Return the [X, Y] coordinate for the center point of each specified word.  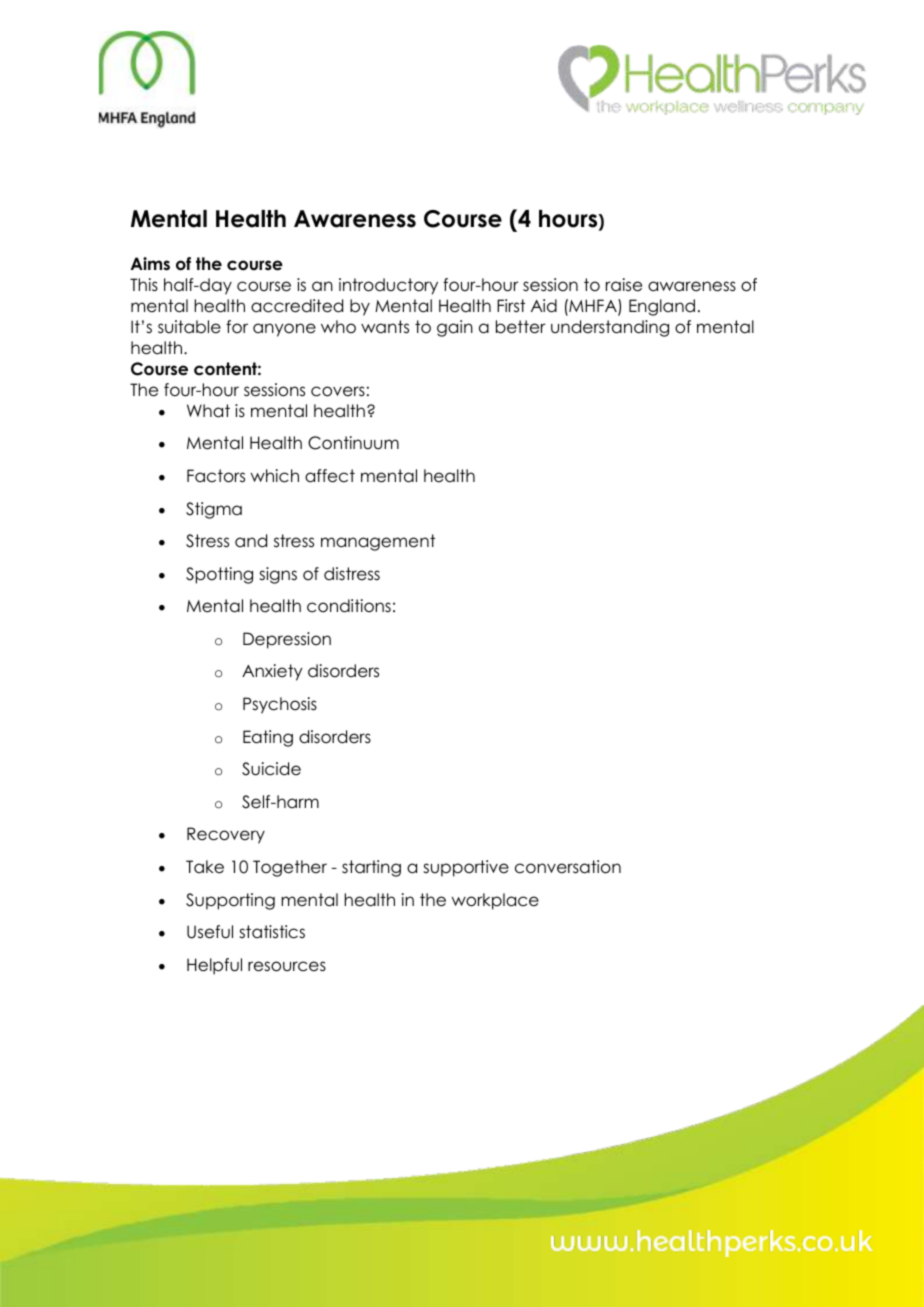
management [378, 542]
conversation [568, 867]
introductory [388, 286]
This [144, 285]
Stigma [214, 510]
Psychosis [280, 705]
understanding [610, 328]
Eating [268, 738]
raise [624, 285]
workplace [495, 901]
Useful [210, 932]
